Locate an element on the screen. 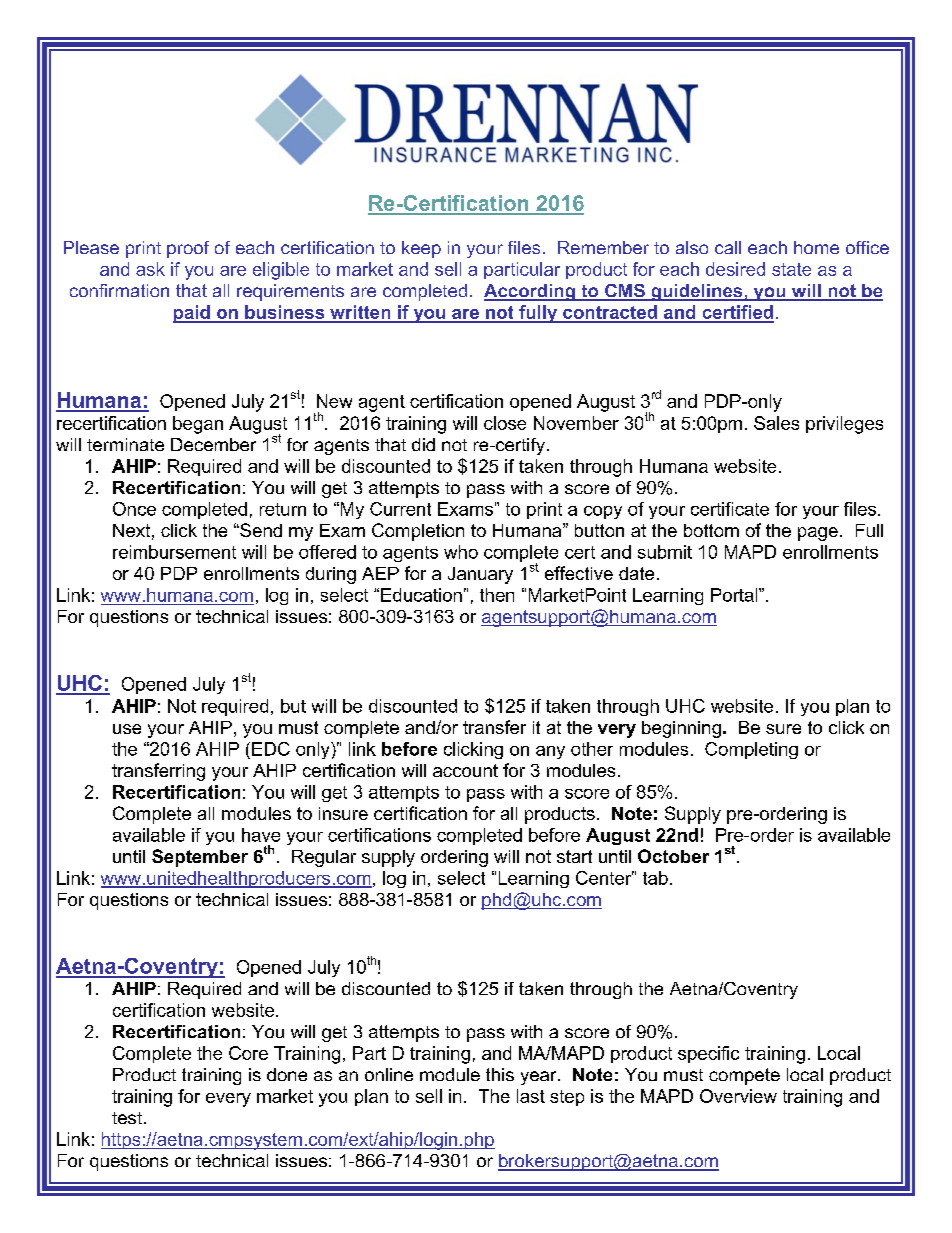  ask is located at coordinates (150, 269).
